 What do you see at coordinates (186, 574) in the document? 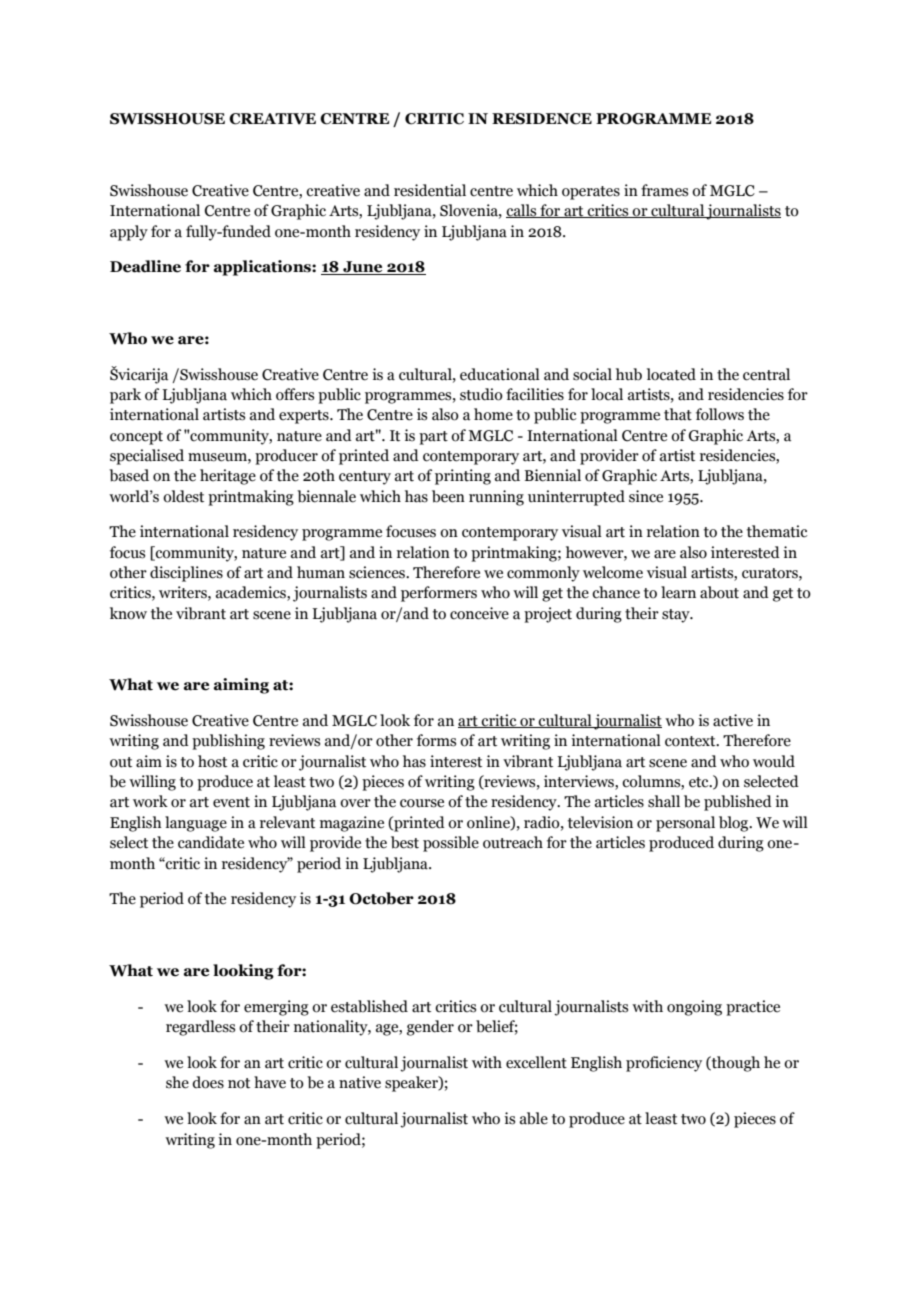
I see `disciplines` at bounding box center [186, 574].
